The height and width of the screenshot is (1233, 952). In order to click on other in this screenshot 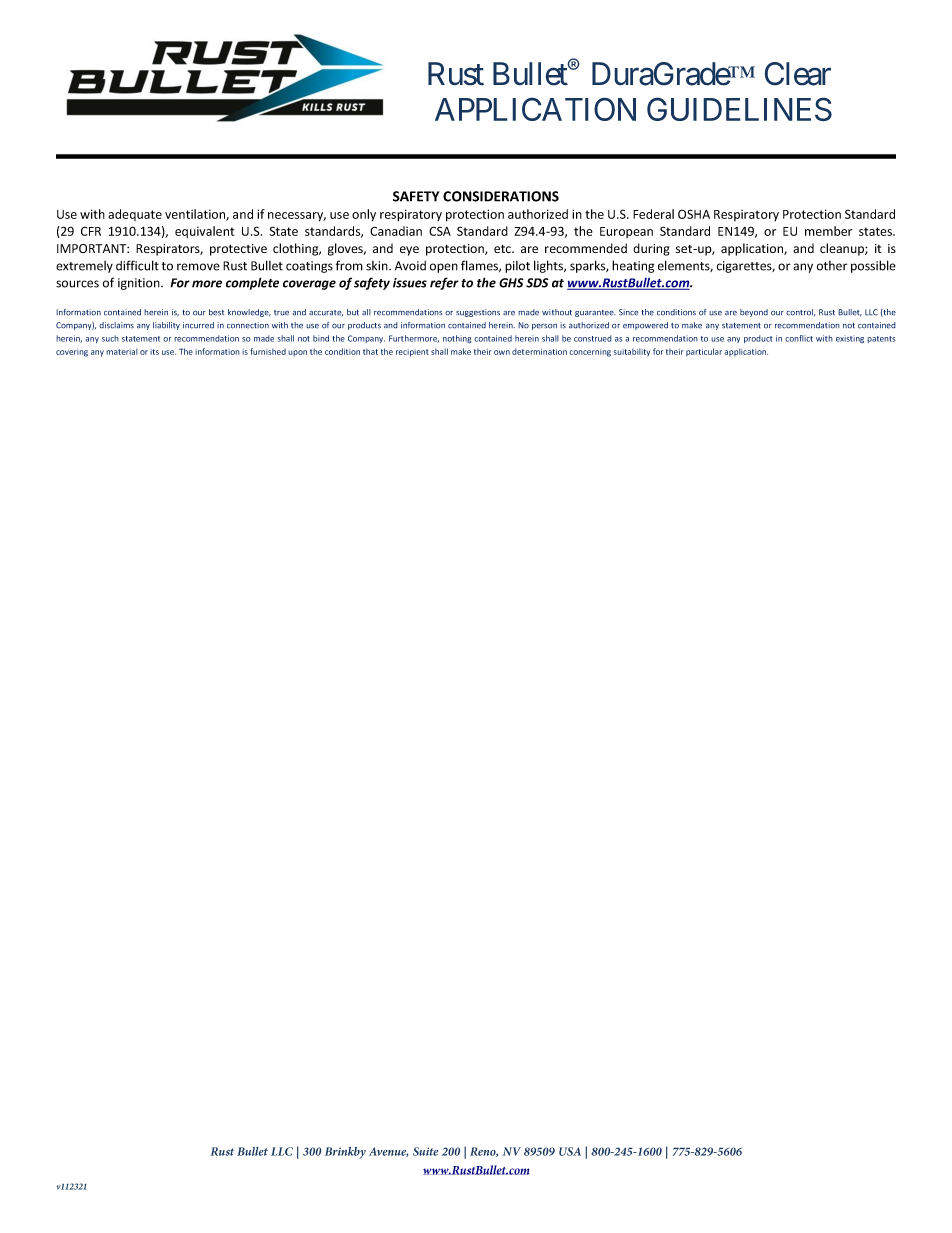, I will do `click(832, 266)`.
